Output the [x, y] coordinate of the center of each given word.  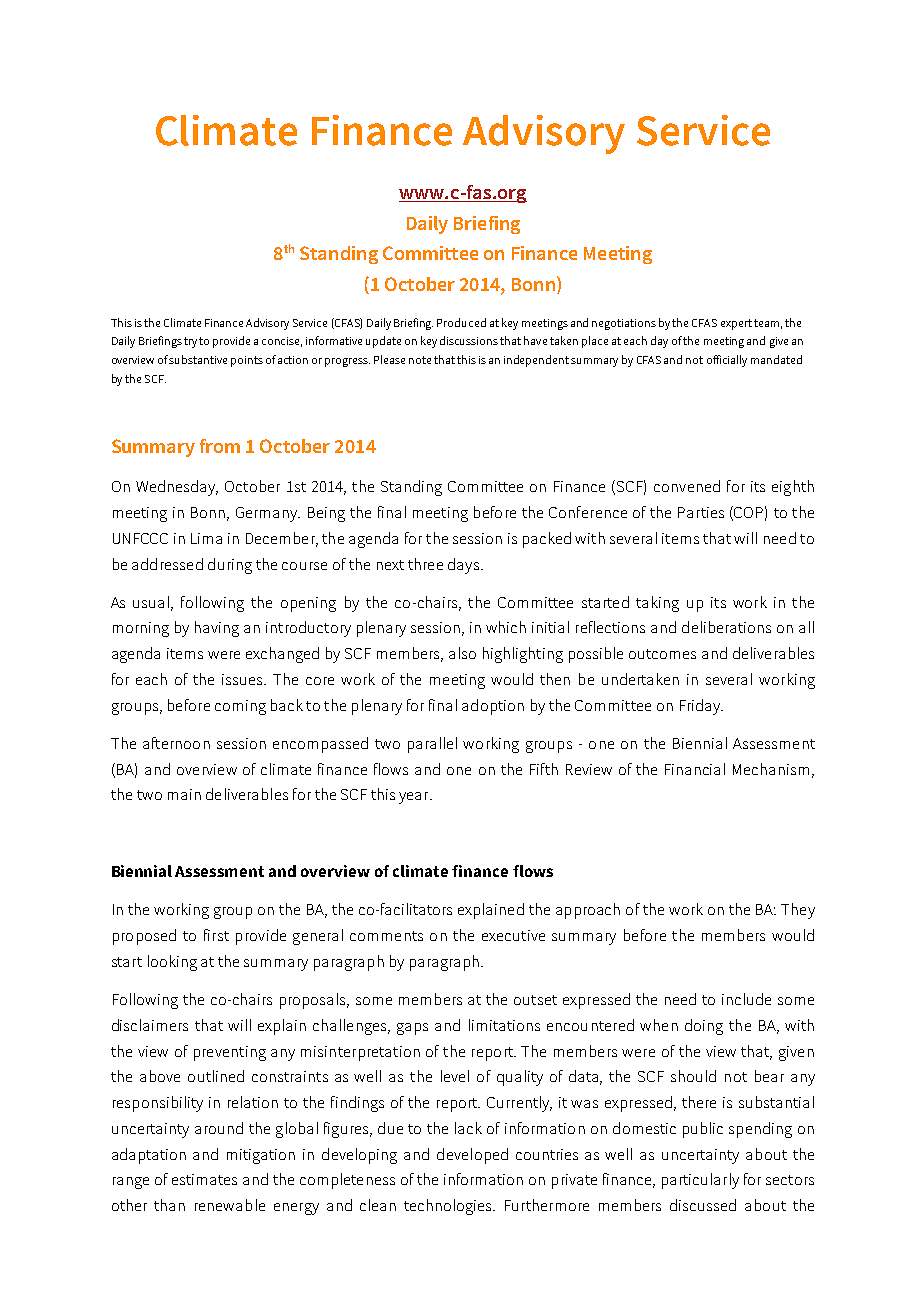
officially [727, 361]
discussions [469, 340]
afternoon [176, 743]
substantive [198, 359]
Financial [695, 769]
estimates [204, 1179]
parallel [432, 745]
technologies [449, 1207]
